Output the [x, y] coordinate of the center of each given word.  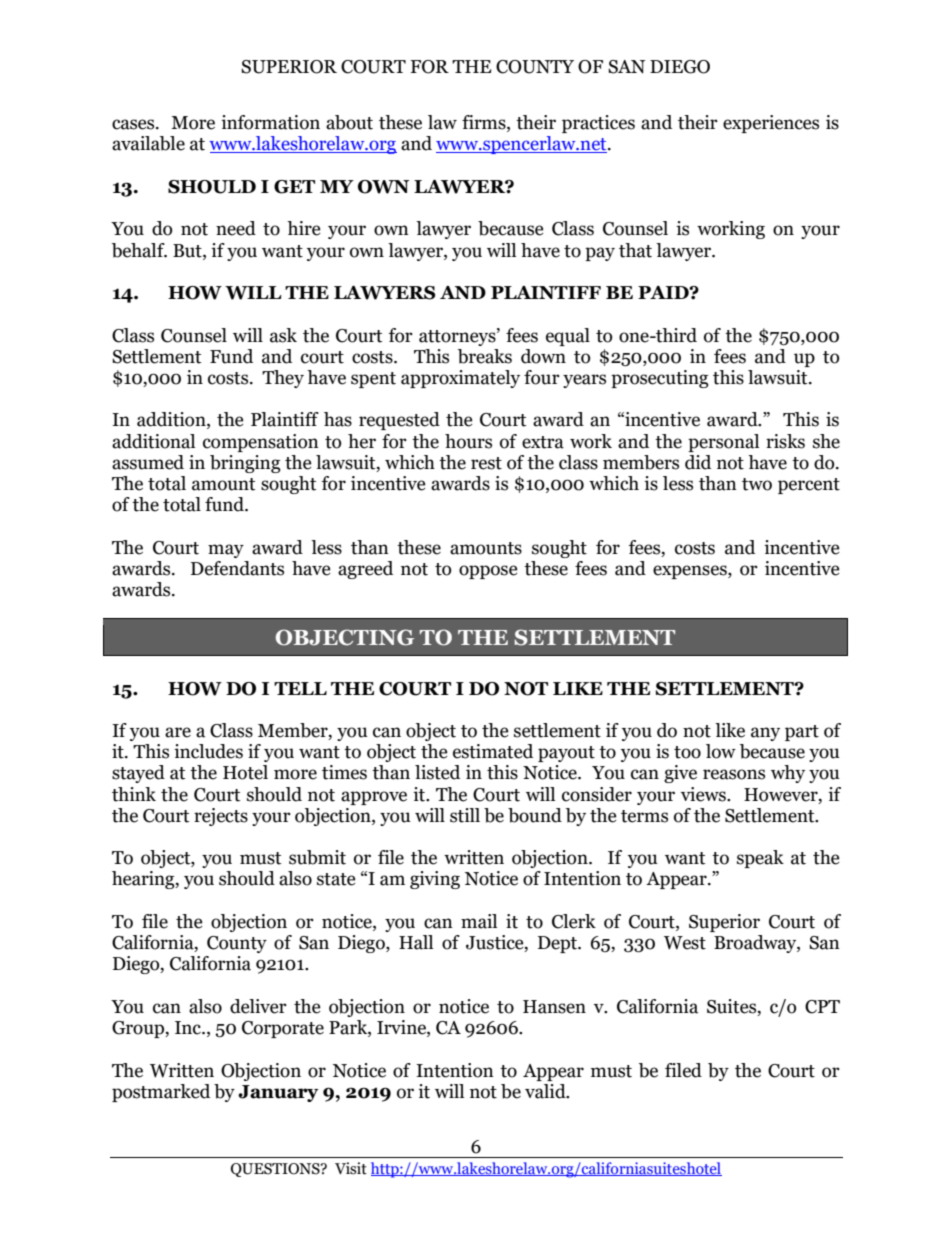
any [765, 734]
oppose [488, 572]
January [278, 1093]
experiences [771, 124]
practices [598, 124]
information [270, 122]
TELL [300, 688]
